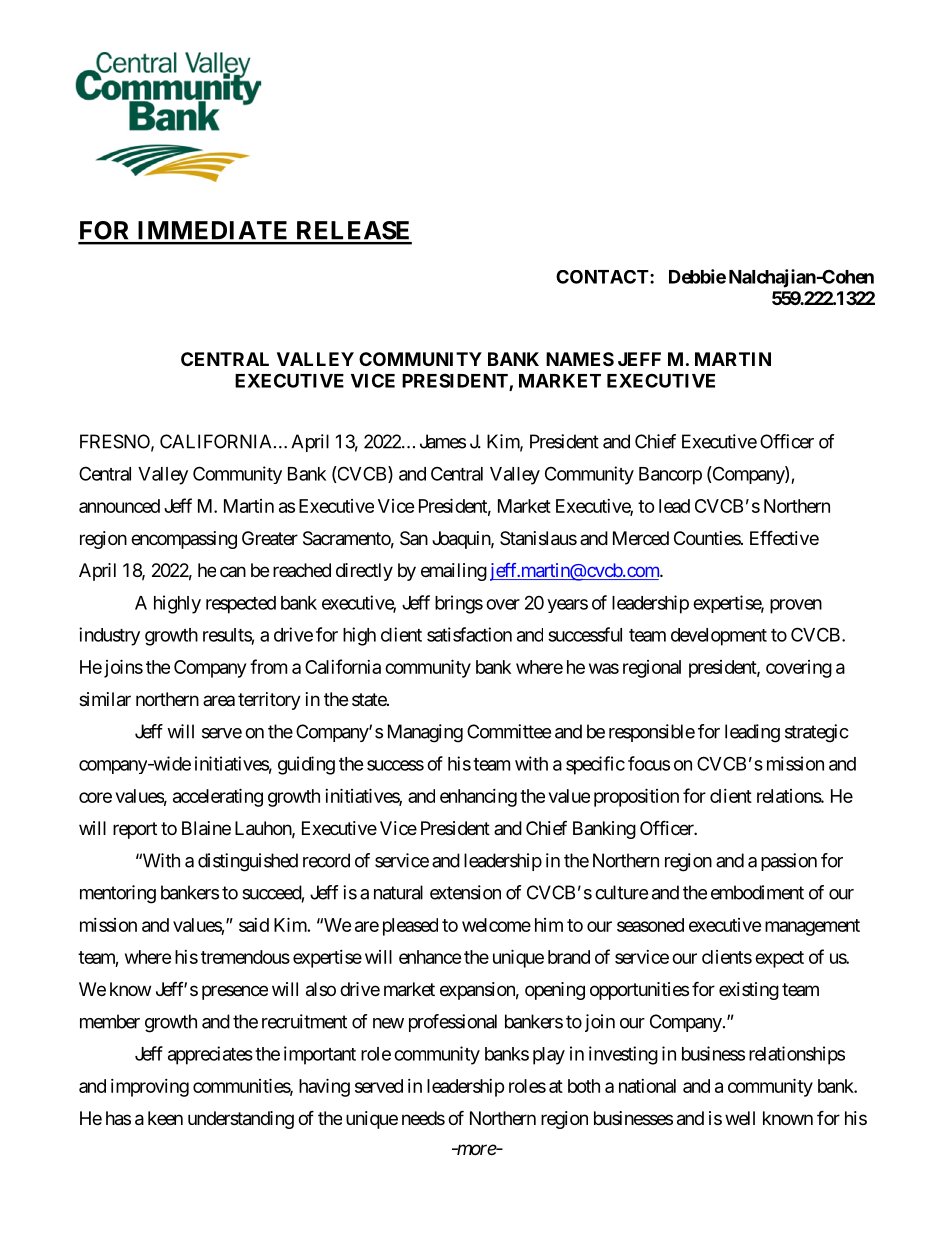 The height and width of the screenshot is (1233, 952). I want to click on encompassing, so click(184, 540).
